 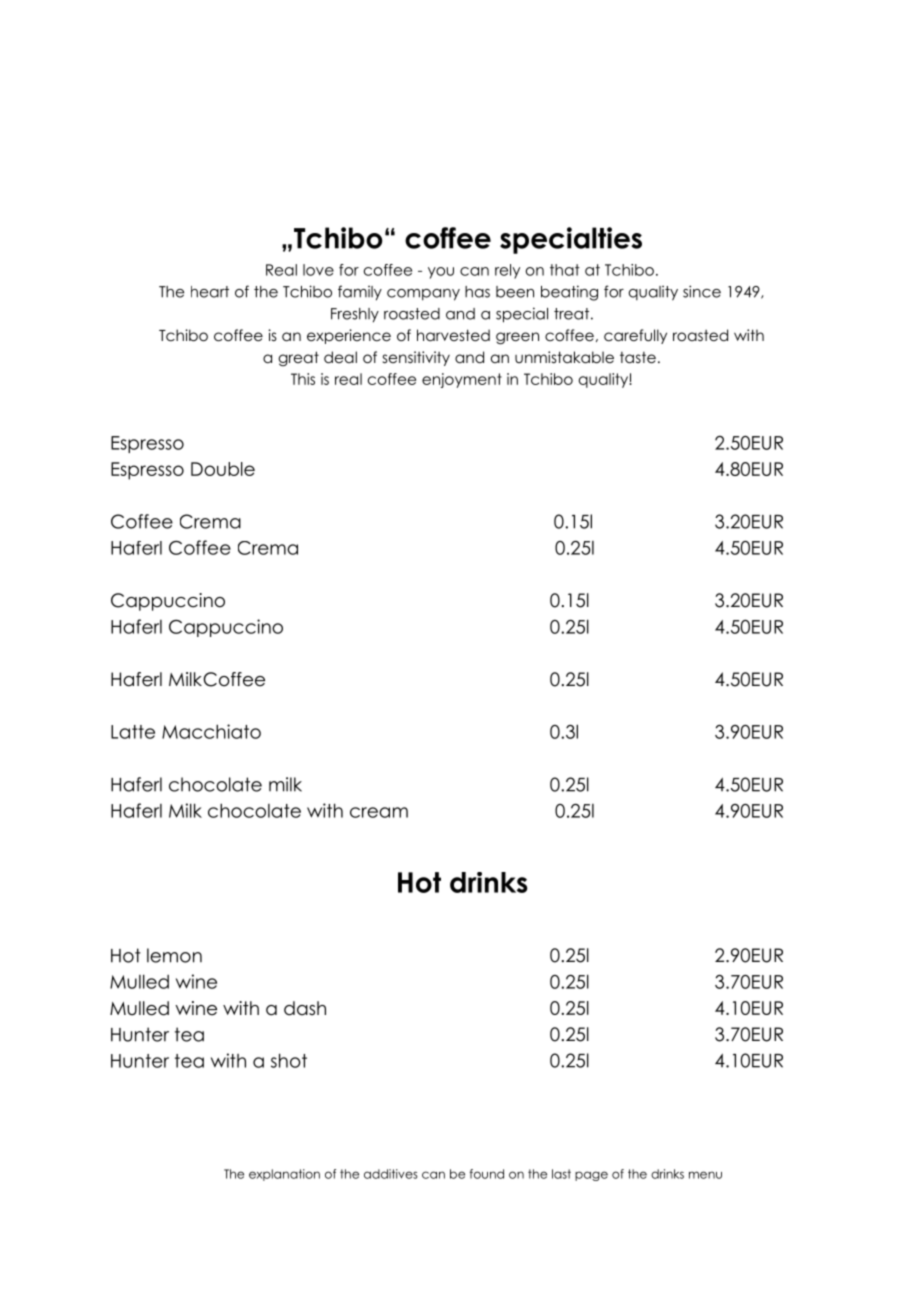 What do you see at coordinates (591, 1176) in the screenshot?
I see `page` at bounding box center [591, 1176].
